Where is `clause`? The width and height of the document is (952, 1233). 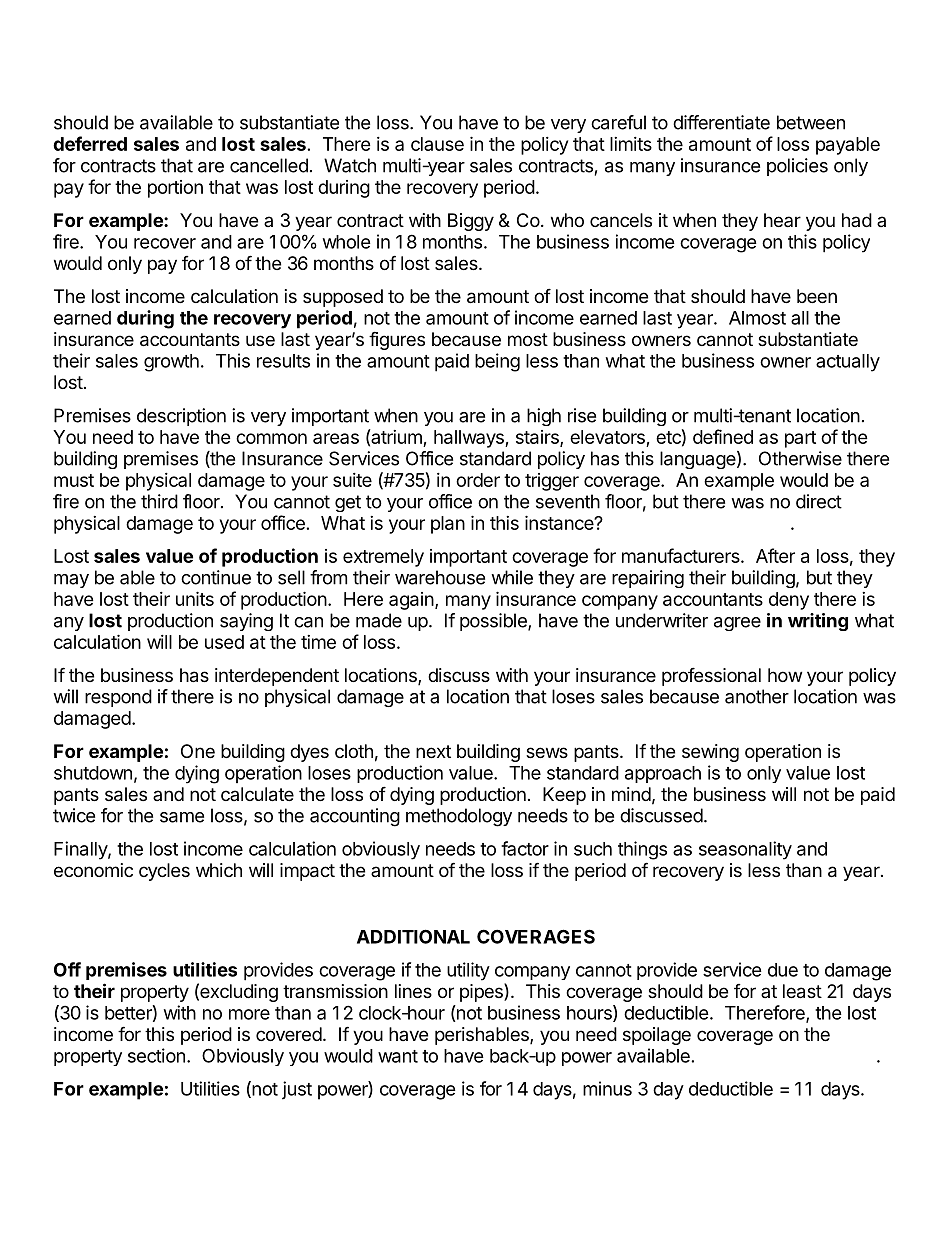
clause is located at coordinates (437, 144).
